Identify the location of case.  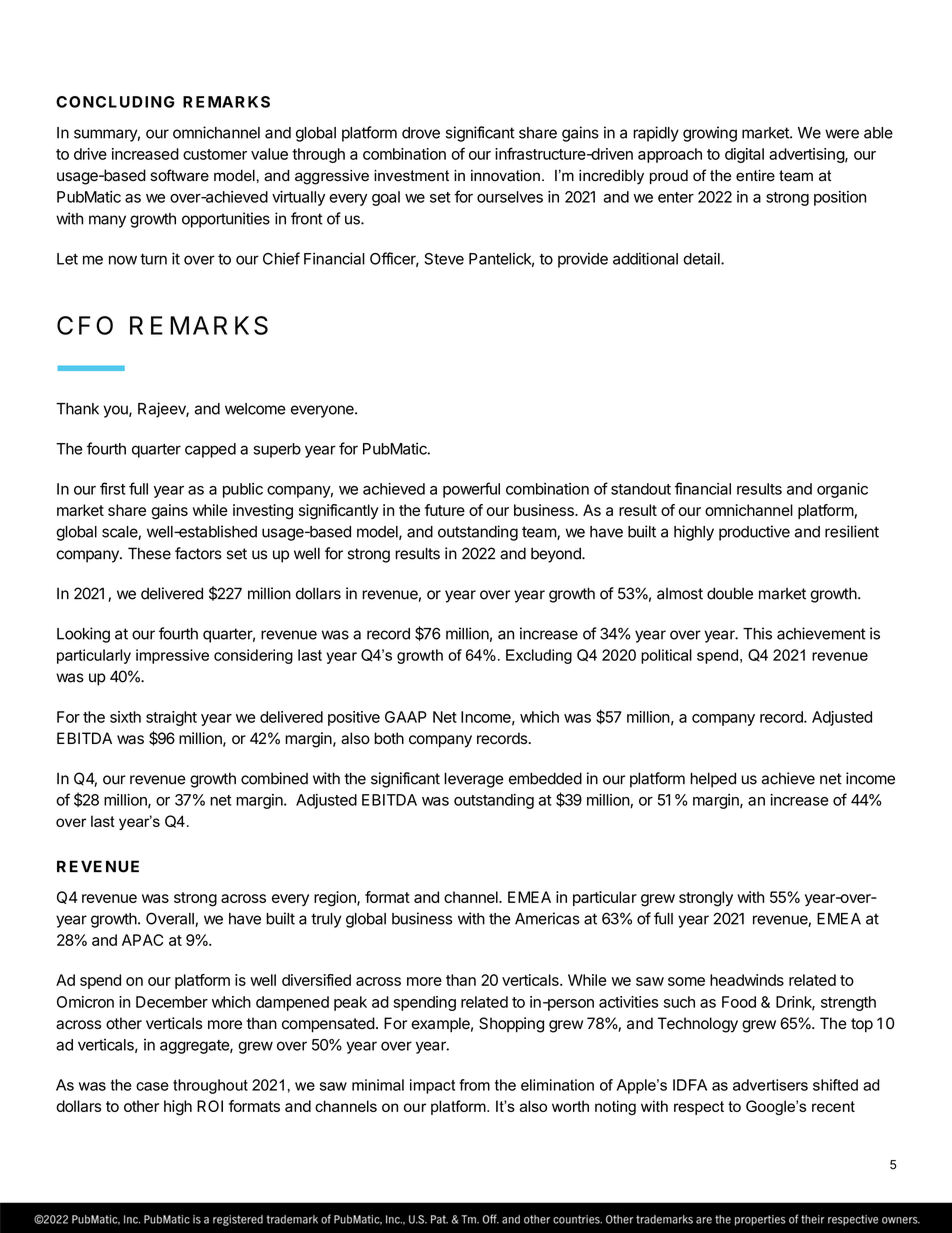
(152, 1086).
